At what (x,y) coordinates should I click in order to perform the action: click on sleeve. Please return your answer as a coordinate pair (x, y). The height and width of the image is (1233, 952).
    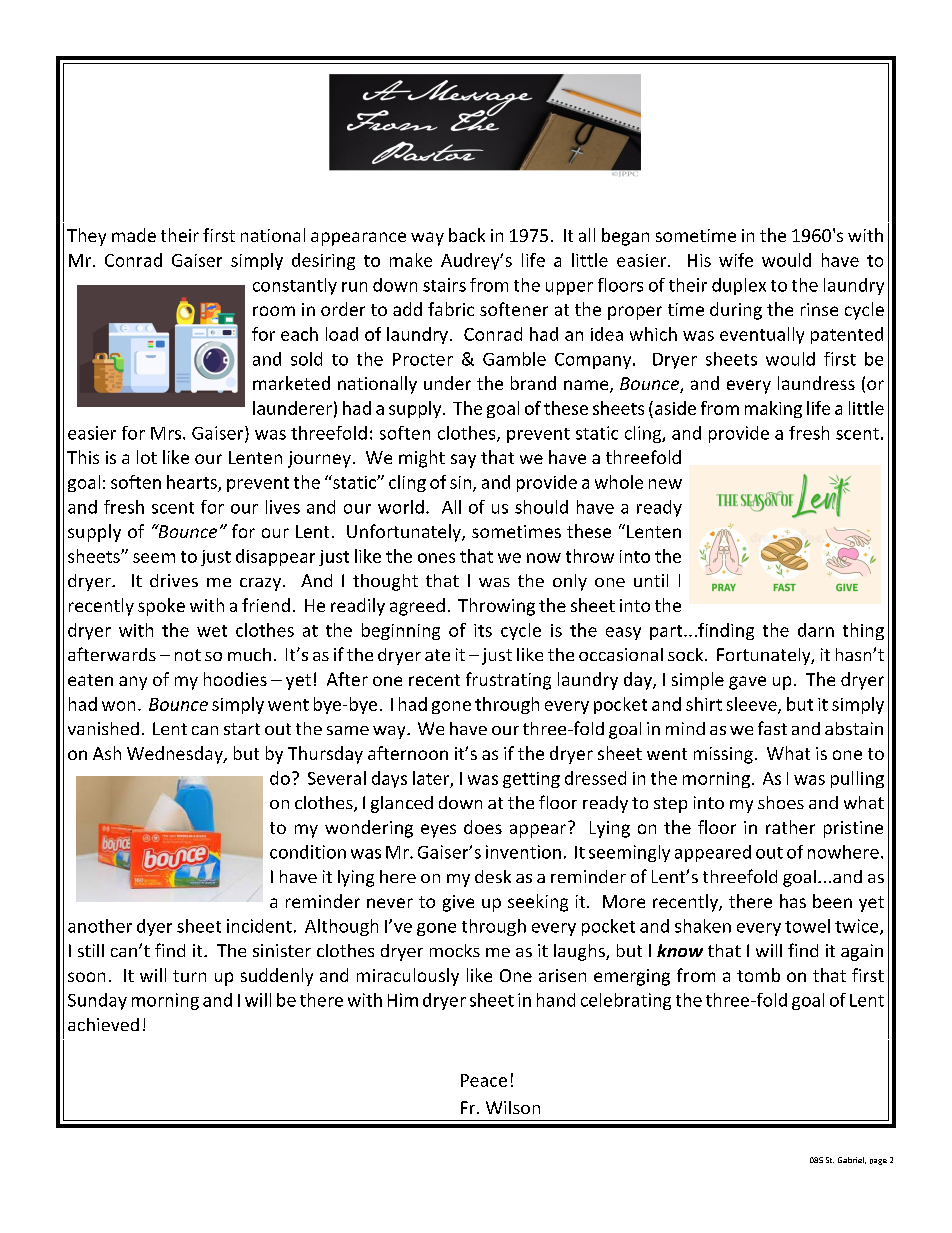
    Looking at the image, I should click on (753, 705).
